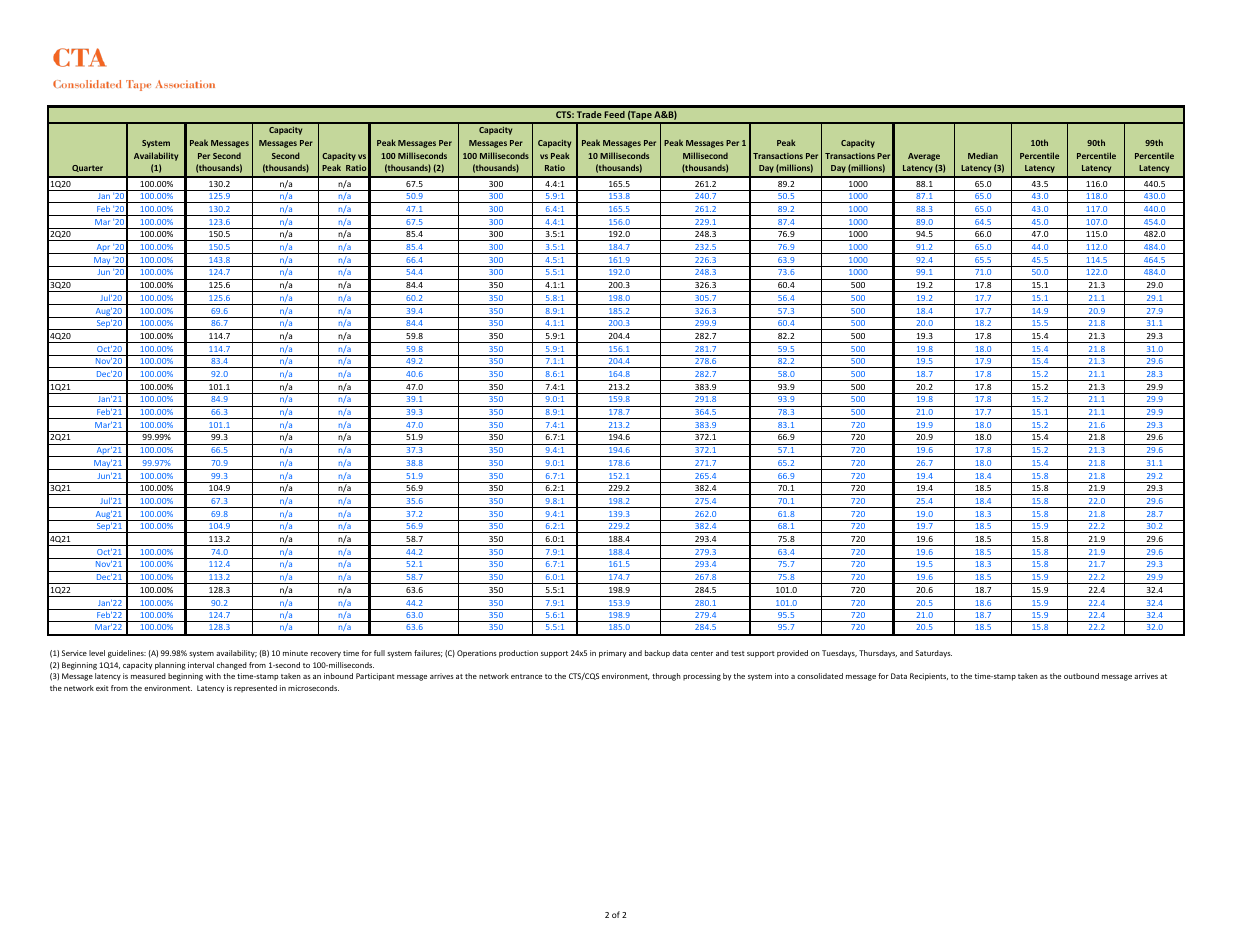  What do you see at coordinates (87, 168) in the screenshot?
I see `Quarter` at bounding box center [87, 168].
